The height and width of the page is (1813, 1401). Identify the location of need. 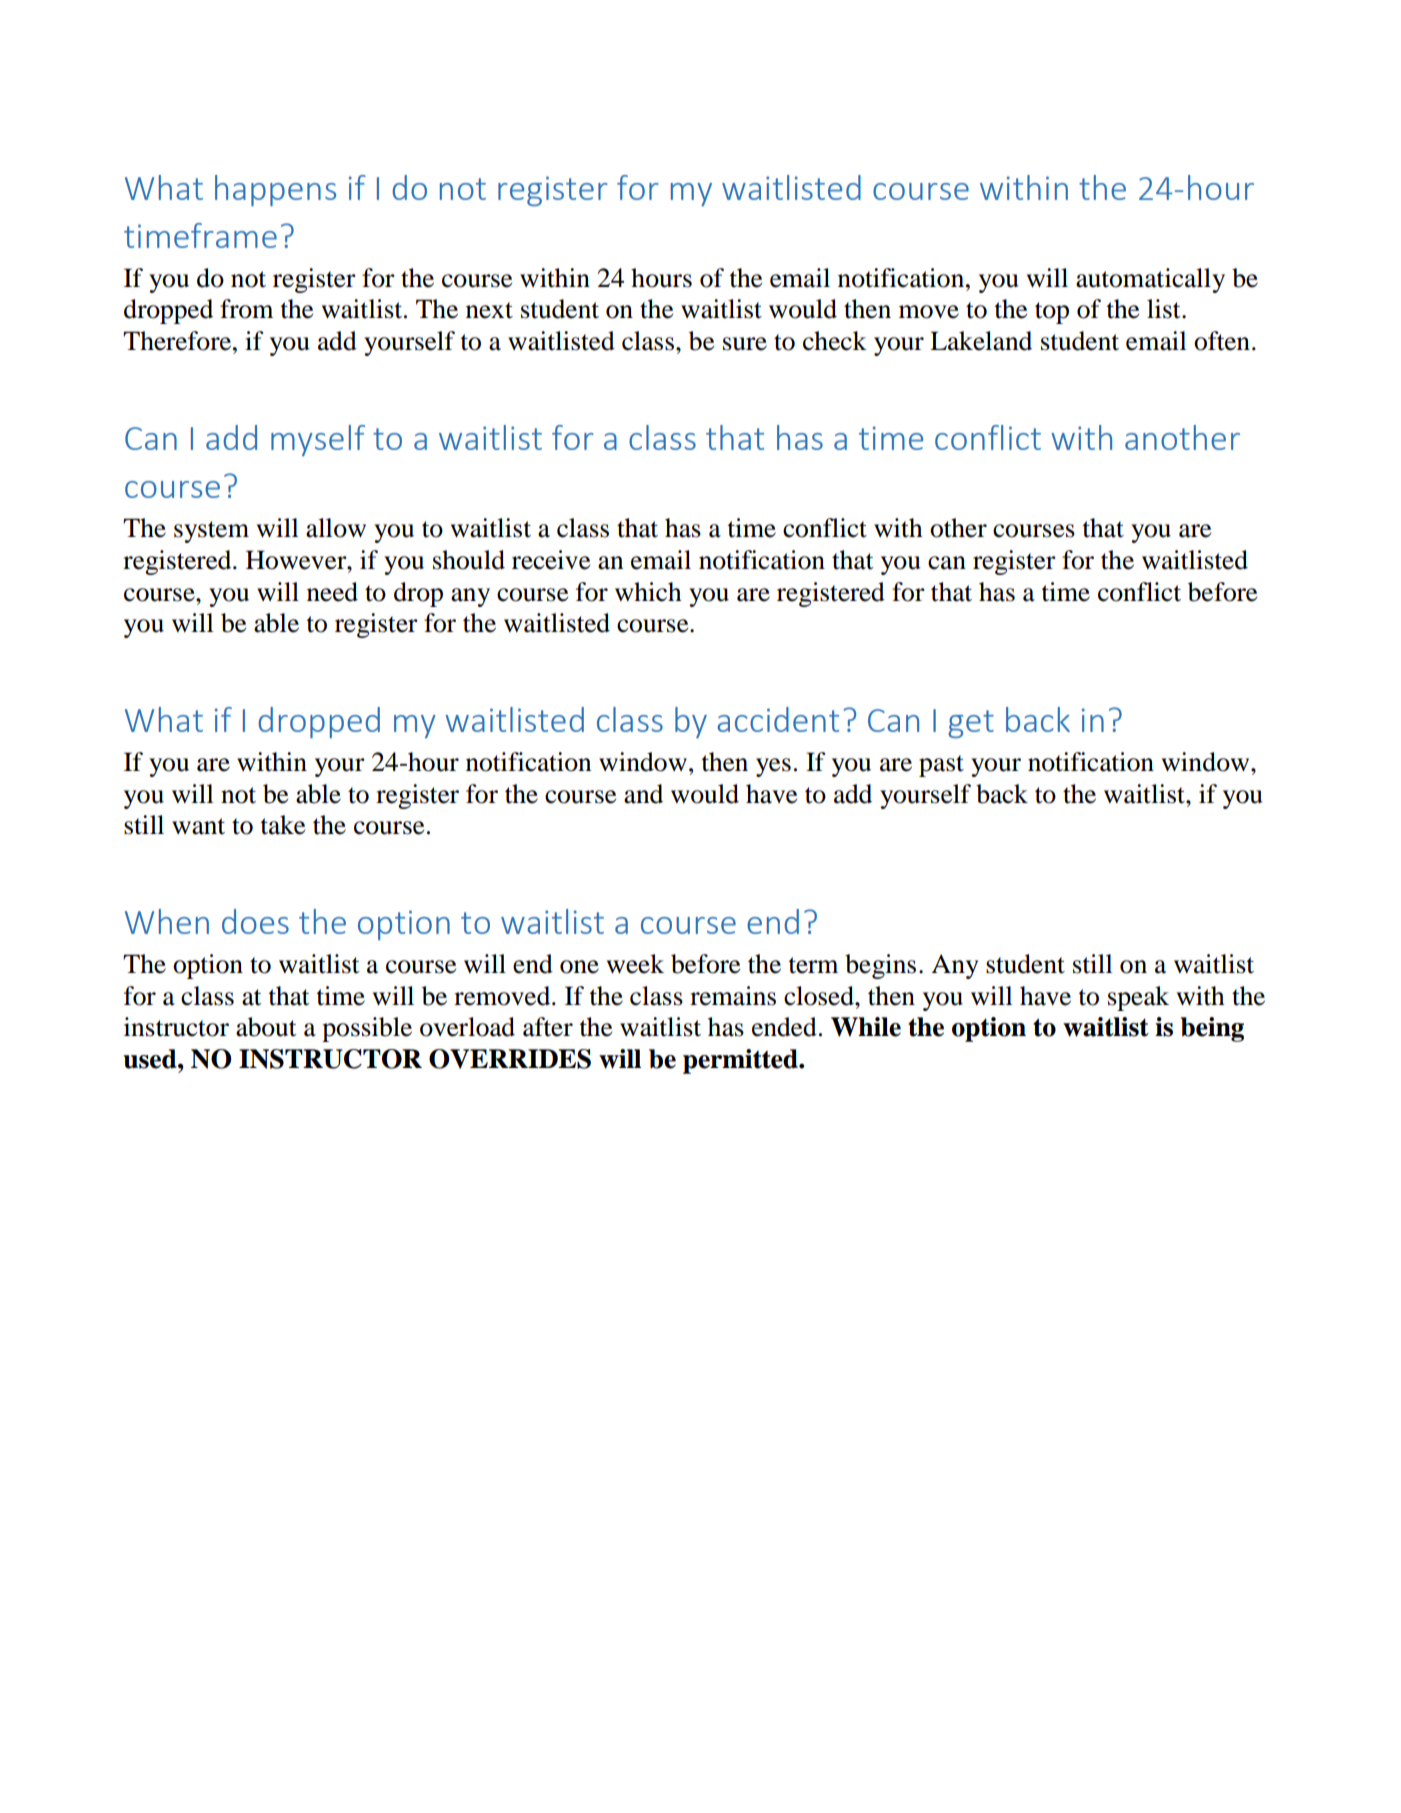
(332, 592).
